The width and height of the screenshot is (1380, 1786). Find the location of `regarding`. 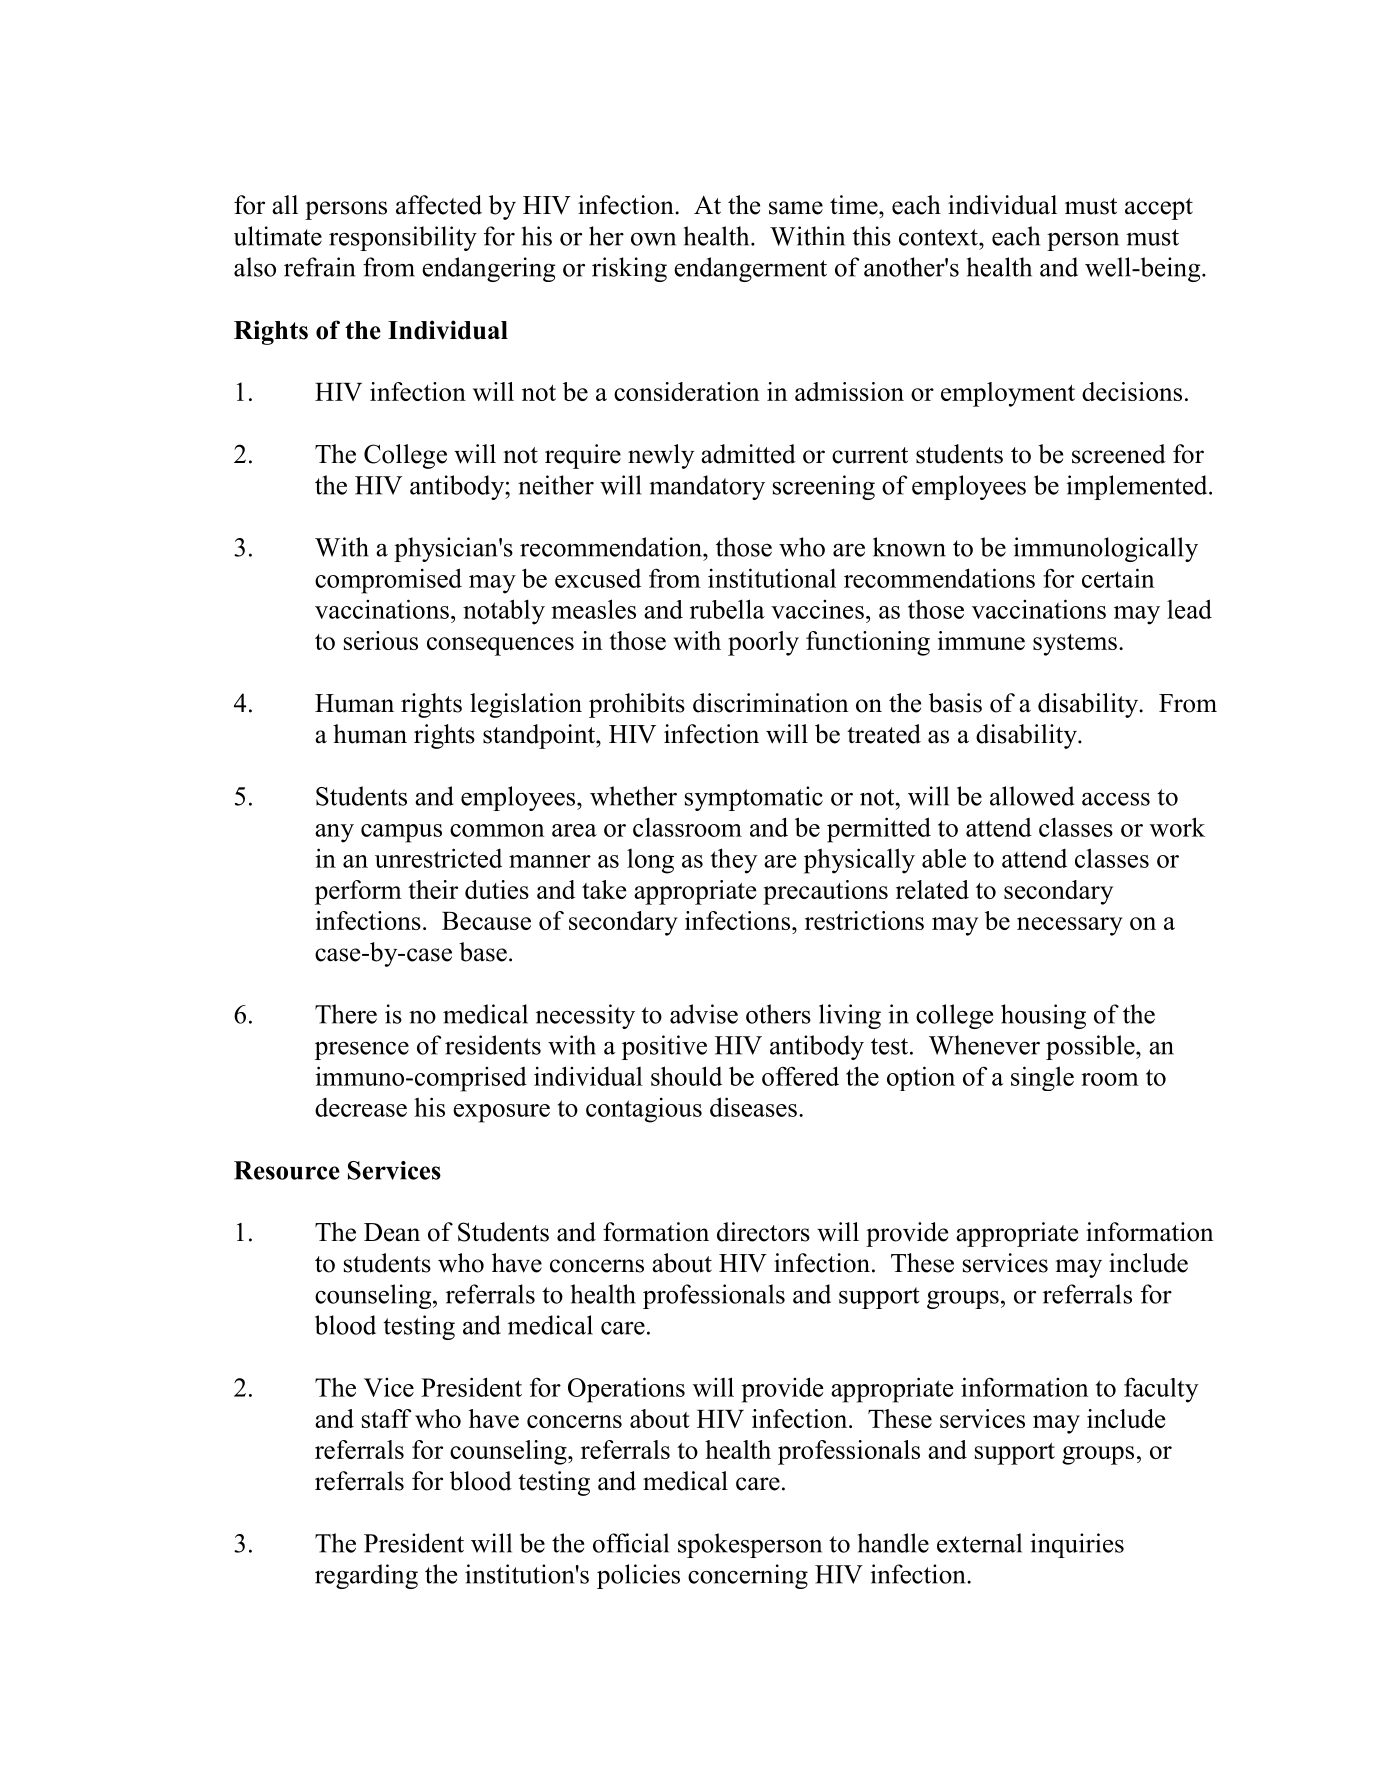

regarding is located at coordinates (366, 1576).
